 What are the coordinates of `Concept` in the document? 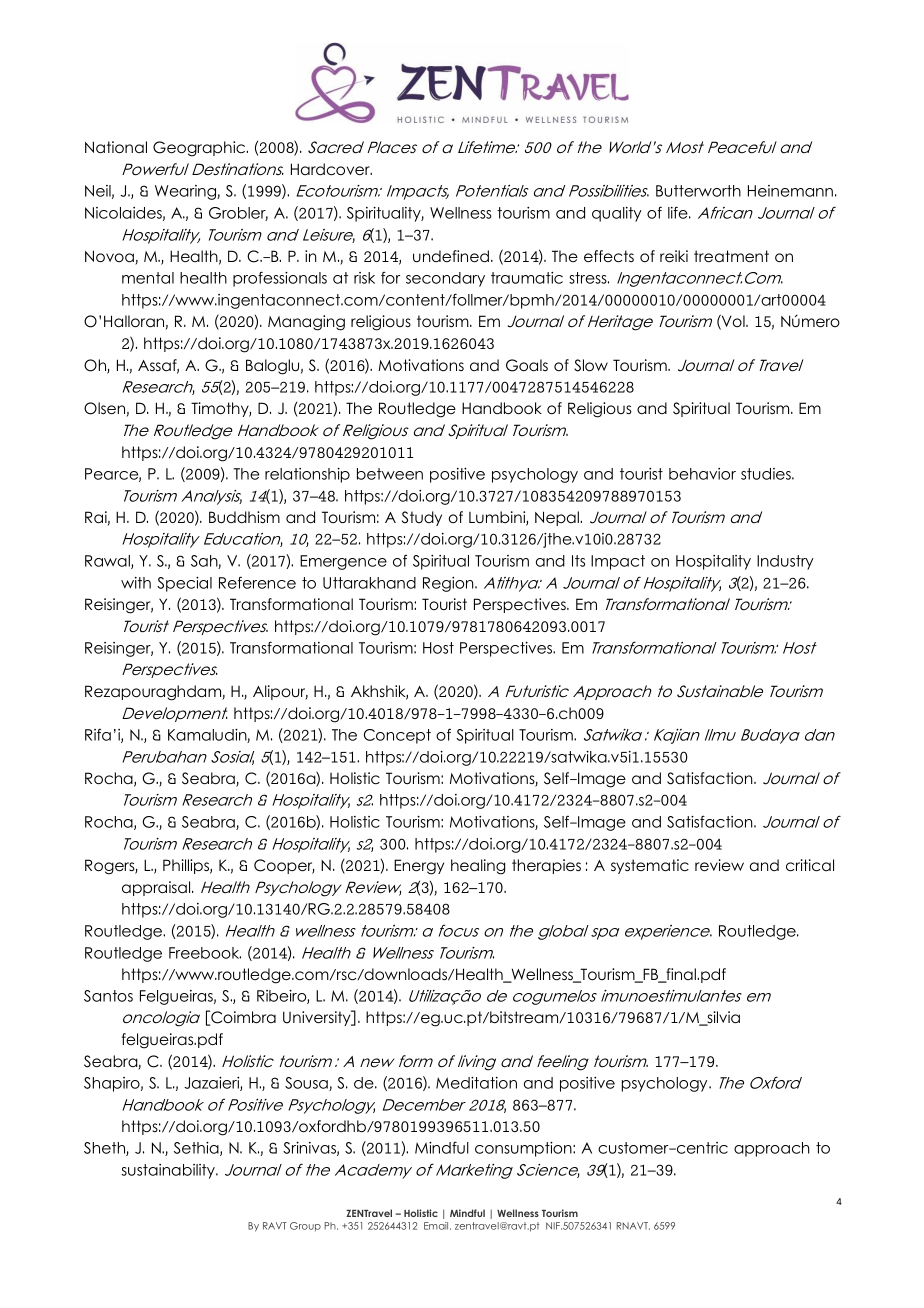 It's located at (397, 736).
